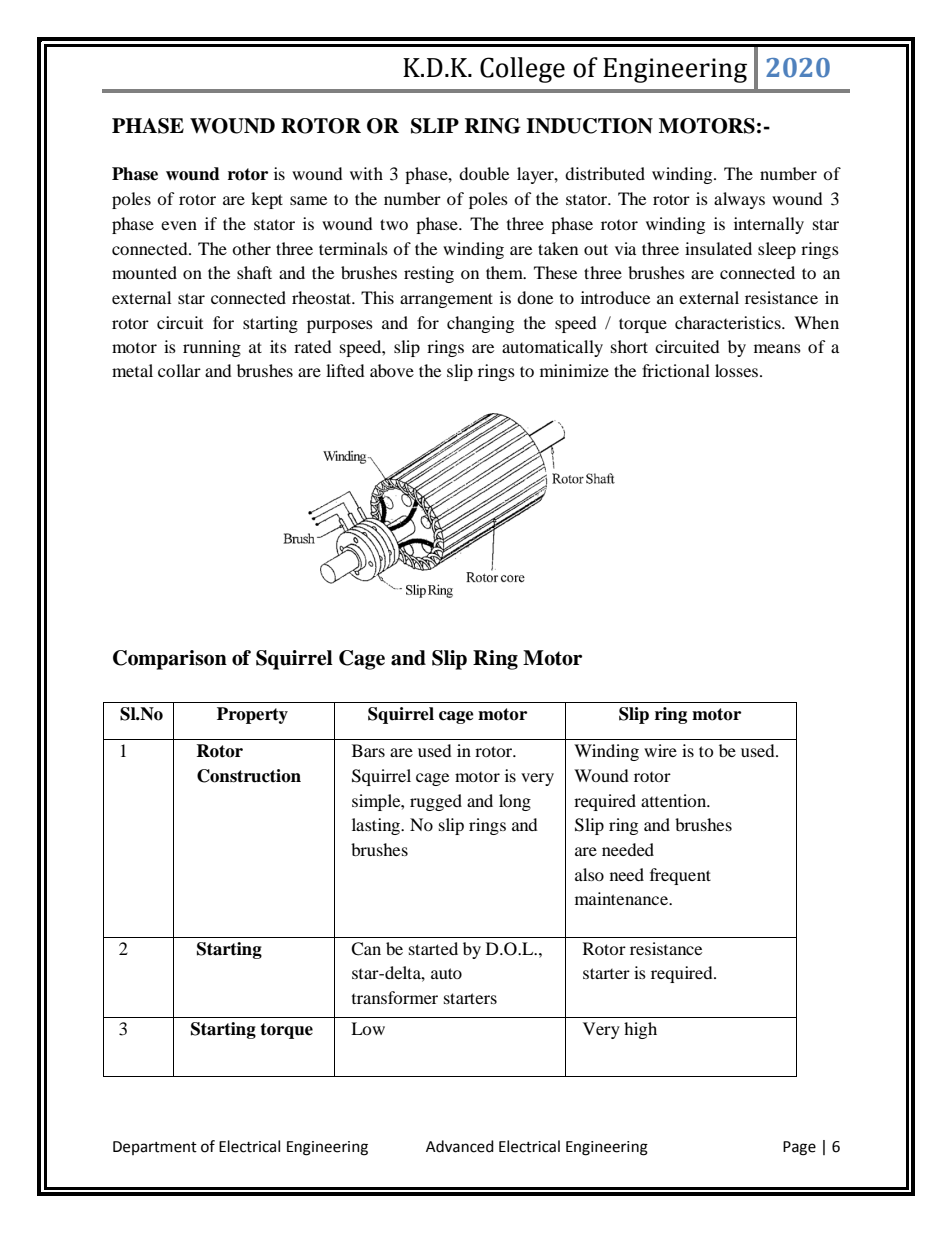 This image has width=952, height=1233. Describe the element at coordinates (799, 1148) in the image. I see `Page` at that location.
